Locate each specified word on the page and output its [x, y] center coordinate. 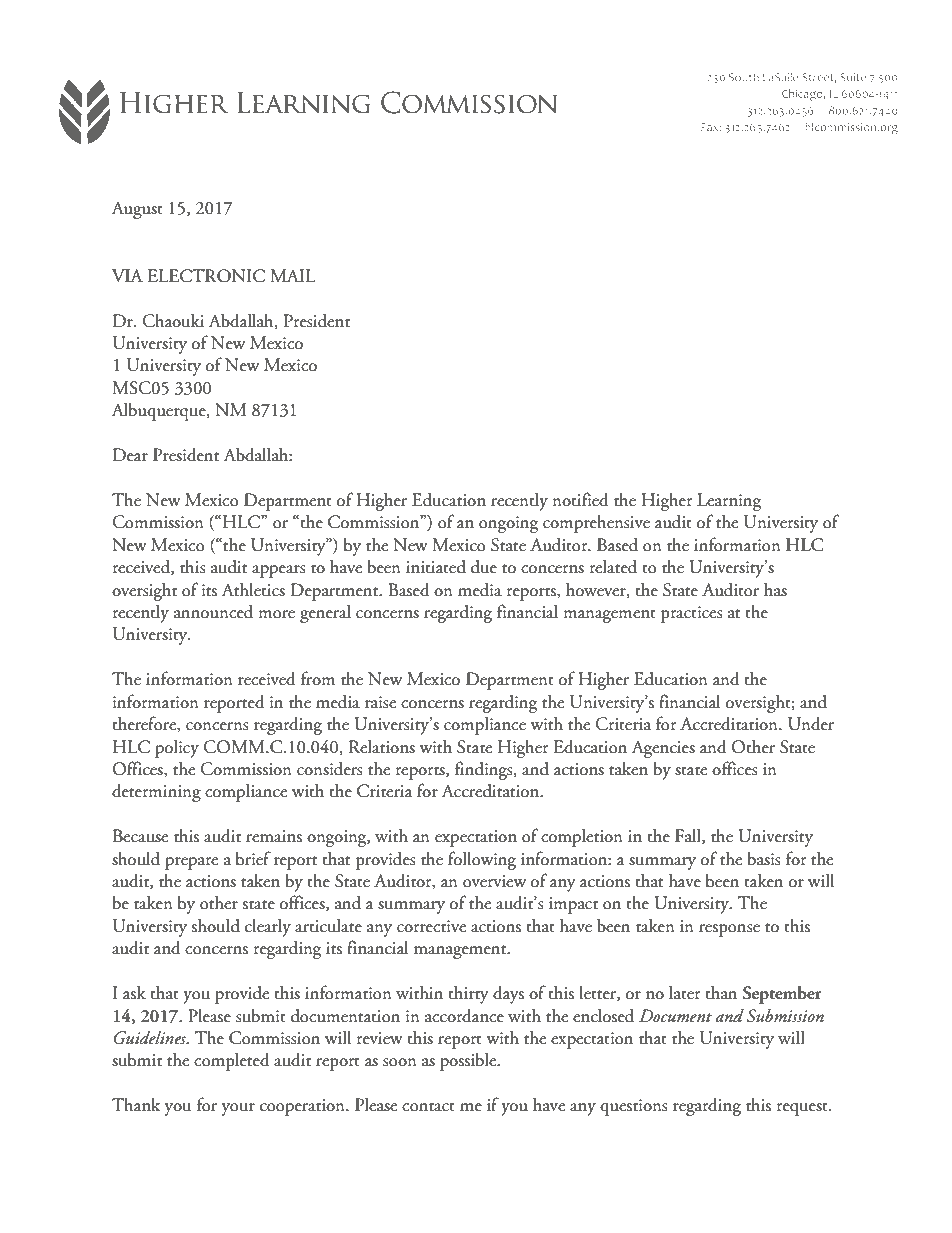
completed [232, 1062]
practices [692, 614]
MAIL [293, 275]
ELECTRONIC [206, 276]
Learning [729, 502]
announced [213, 612]
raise [380, 702]
